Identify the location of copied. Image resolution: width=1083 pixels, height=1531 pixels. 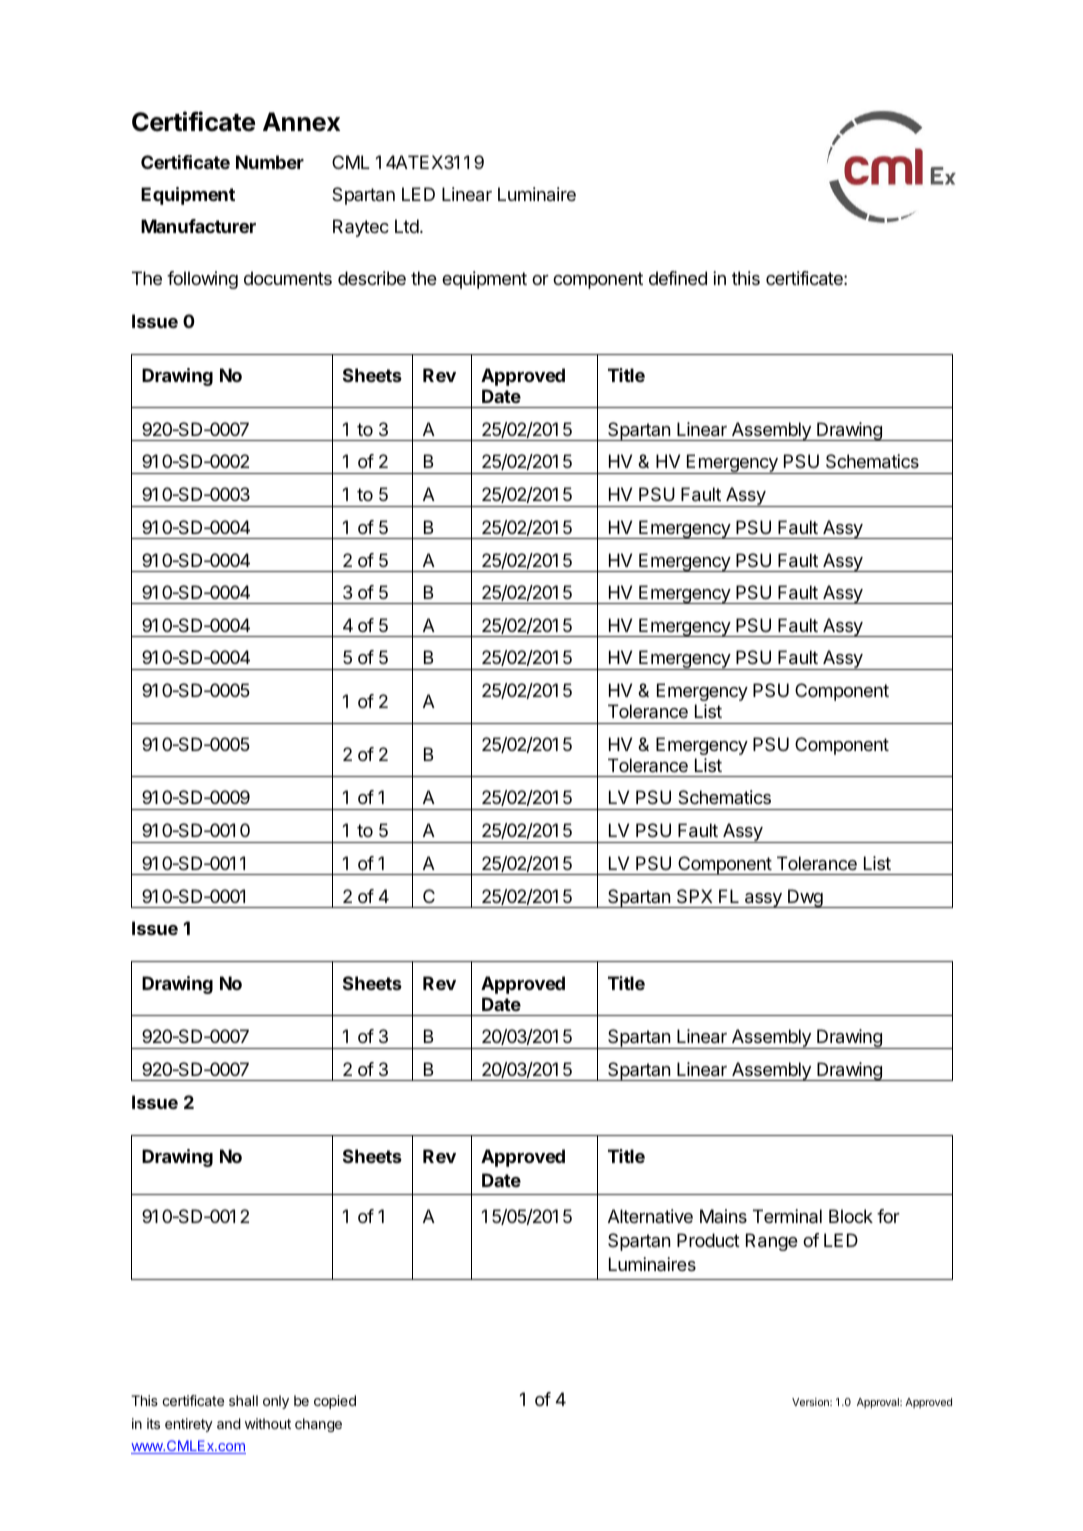
(335, 1402).
